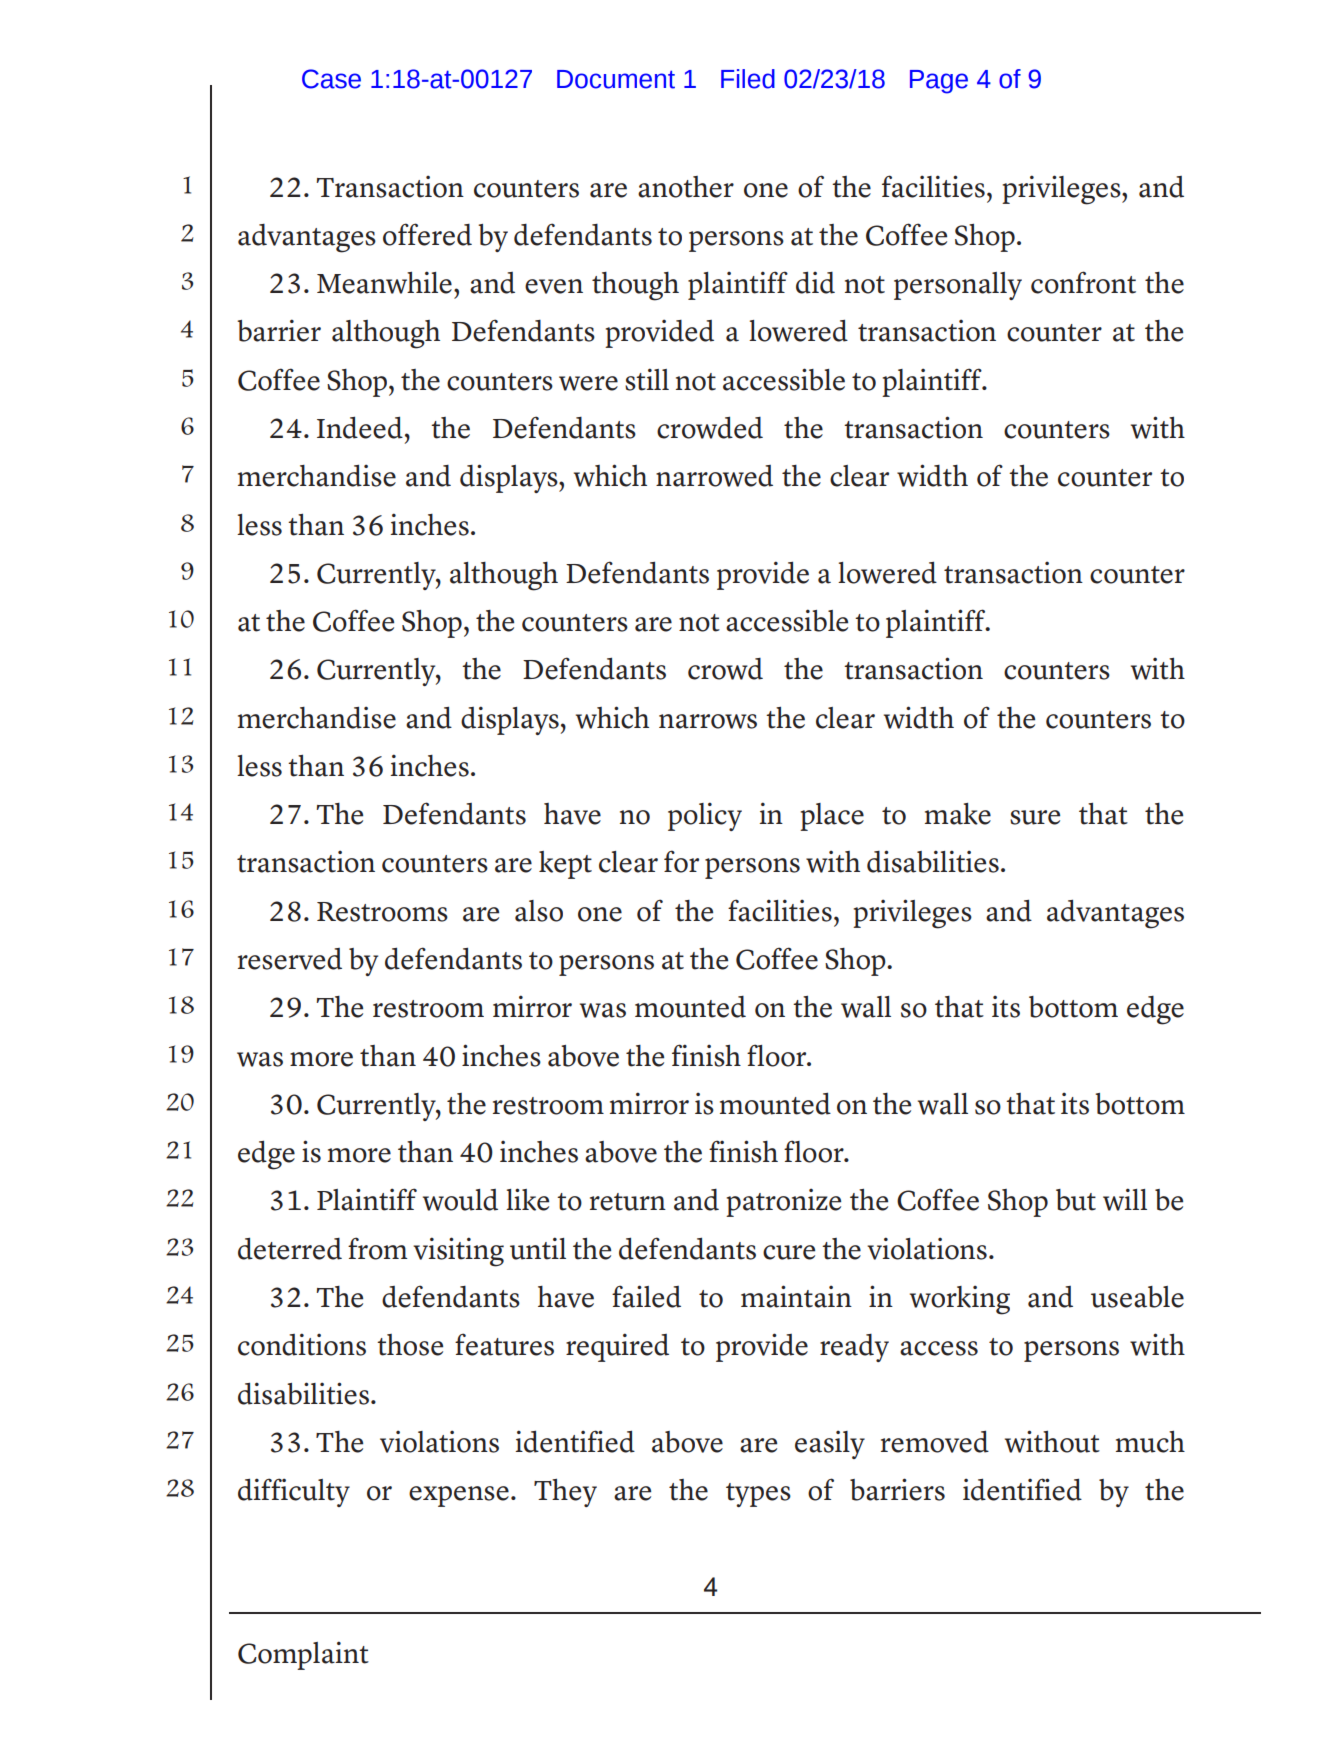 Image resolution: width=1343 pixels, height=1738 pixels. Describe the element at coordinates (377, 1248) in the screenshot. I see `from` at that location.
